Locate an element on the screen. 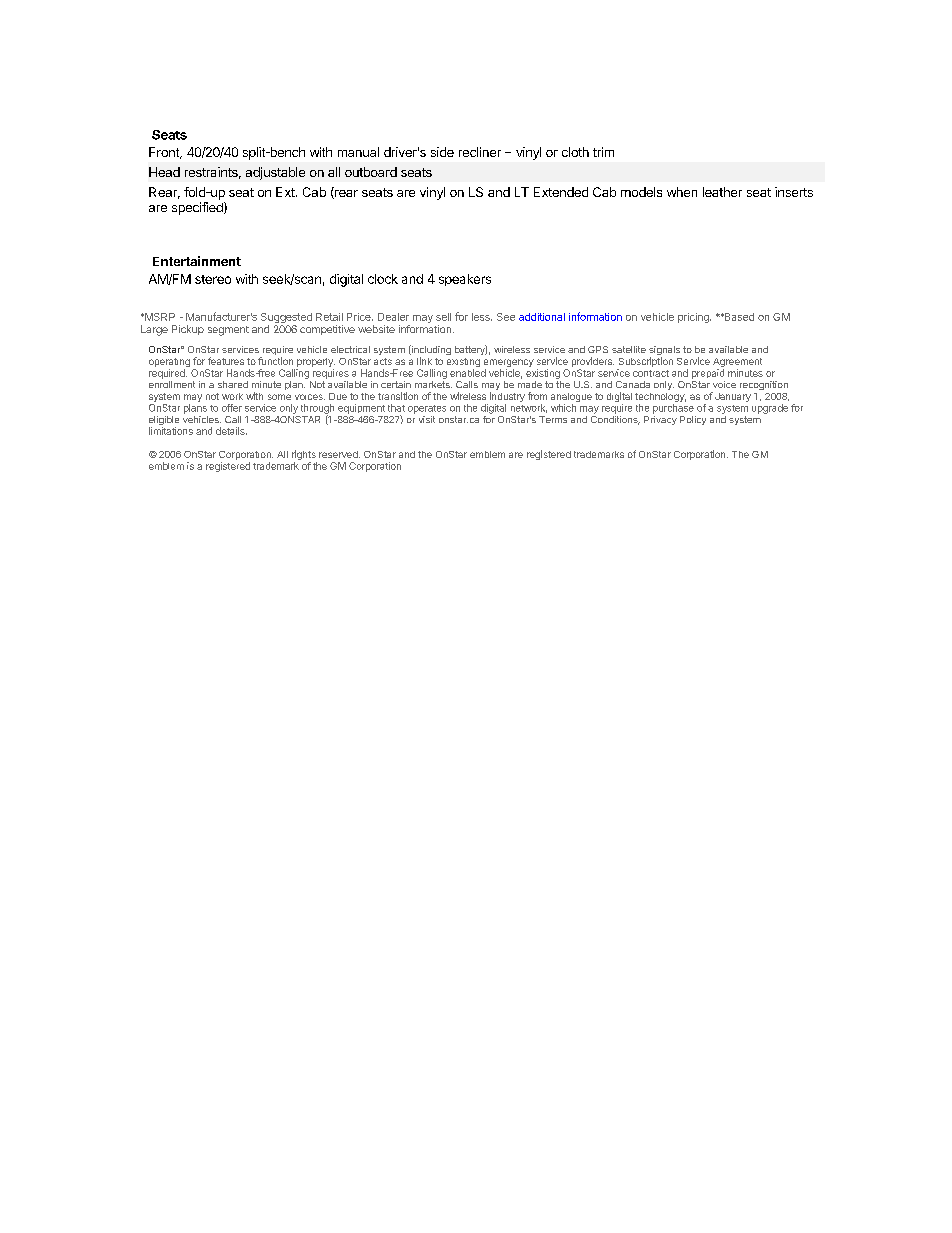 This screenshot has width=952, height=1233. speaker is located at coordinates (462, 280).
